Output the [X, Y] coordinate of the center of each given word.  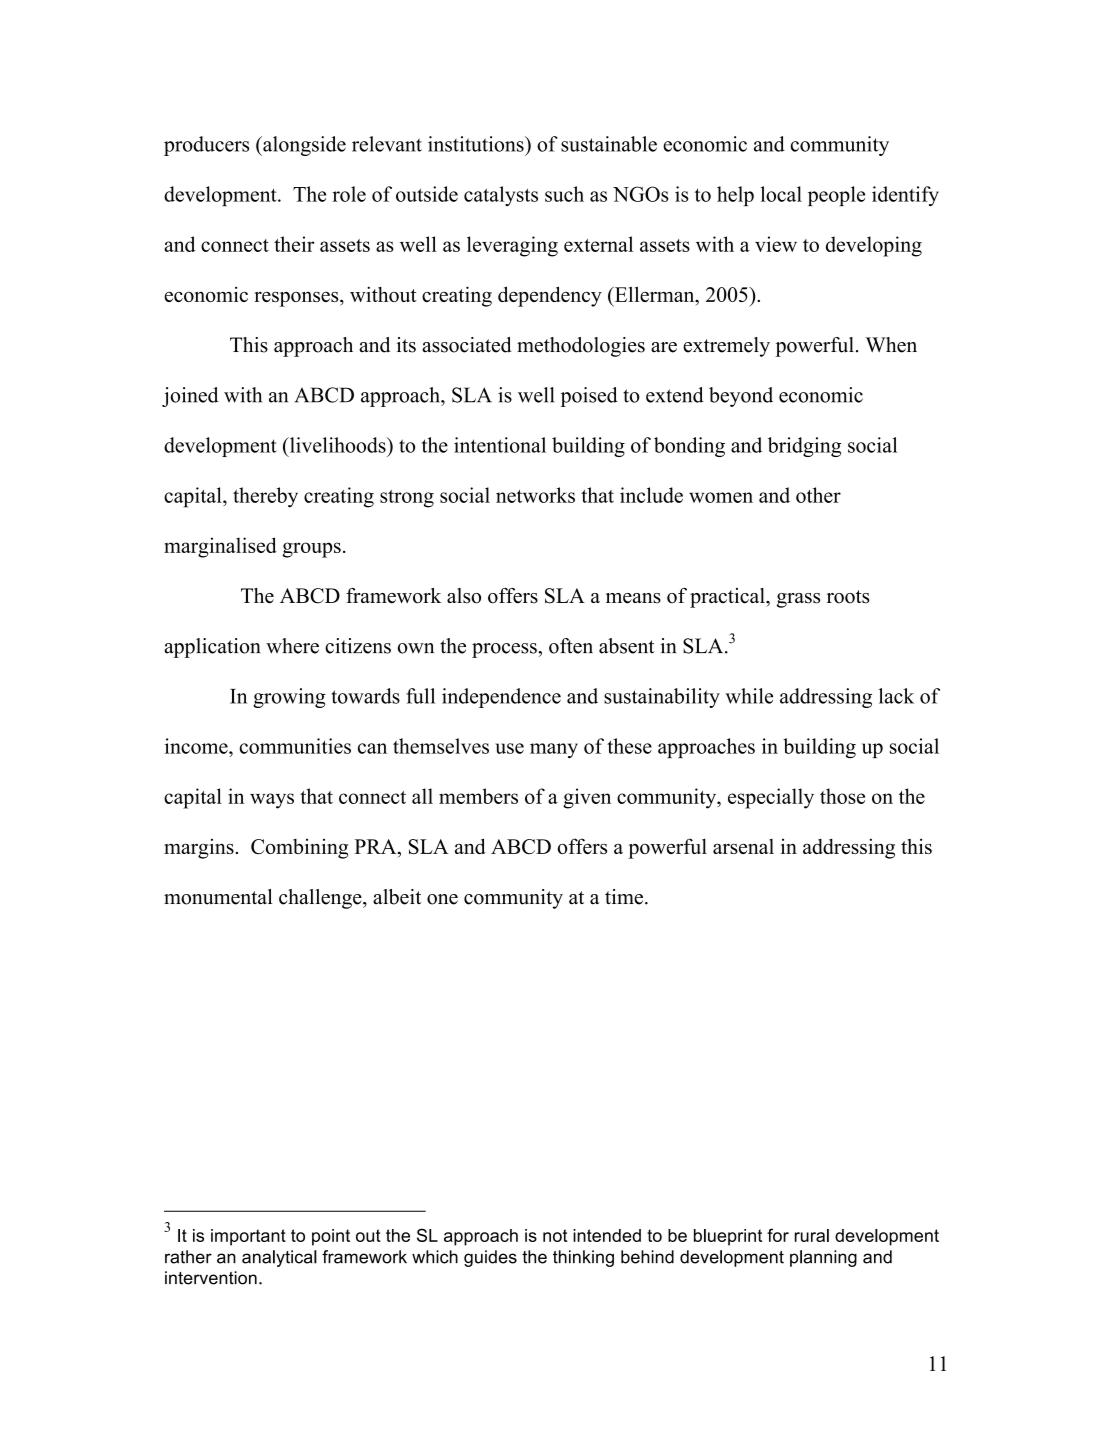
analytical [279, 1258]
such [564, 194]
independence [501, 698]
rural [812, 1235]
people [836, 196]
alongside [303, 146]
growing [289, 698]
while [749, 696]
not [555, 1235]
